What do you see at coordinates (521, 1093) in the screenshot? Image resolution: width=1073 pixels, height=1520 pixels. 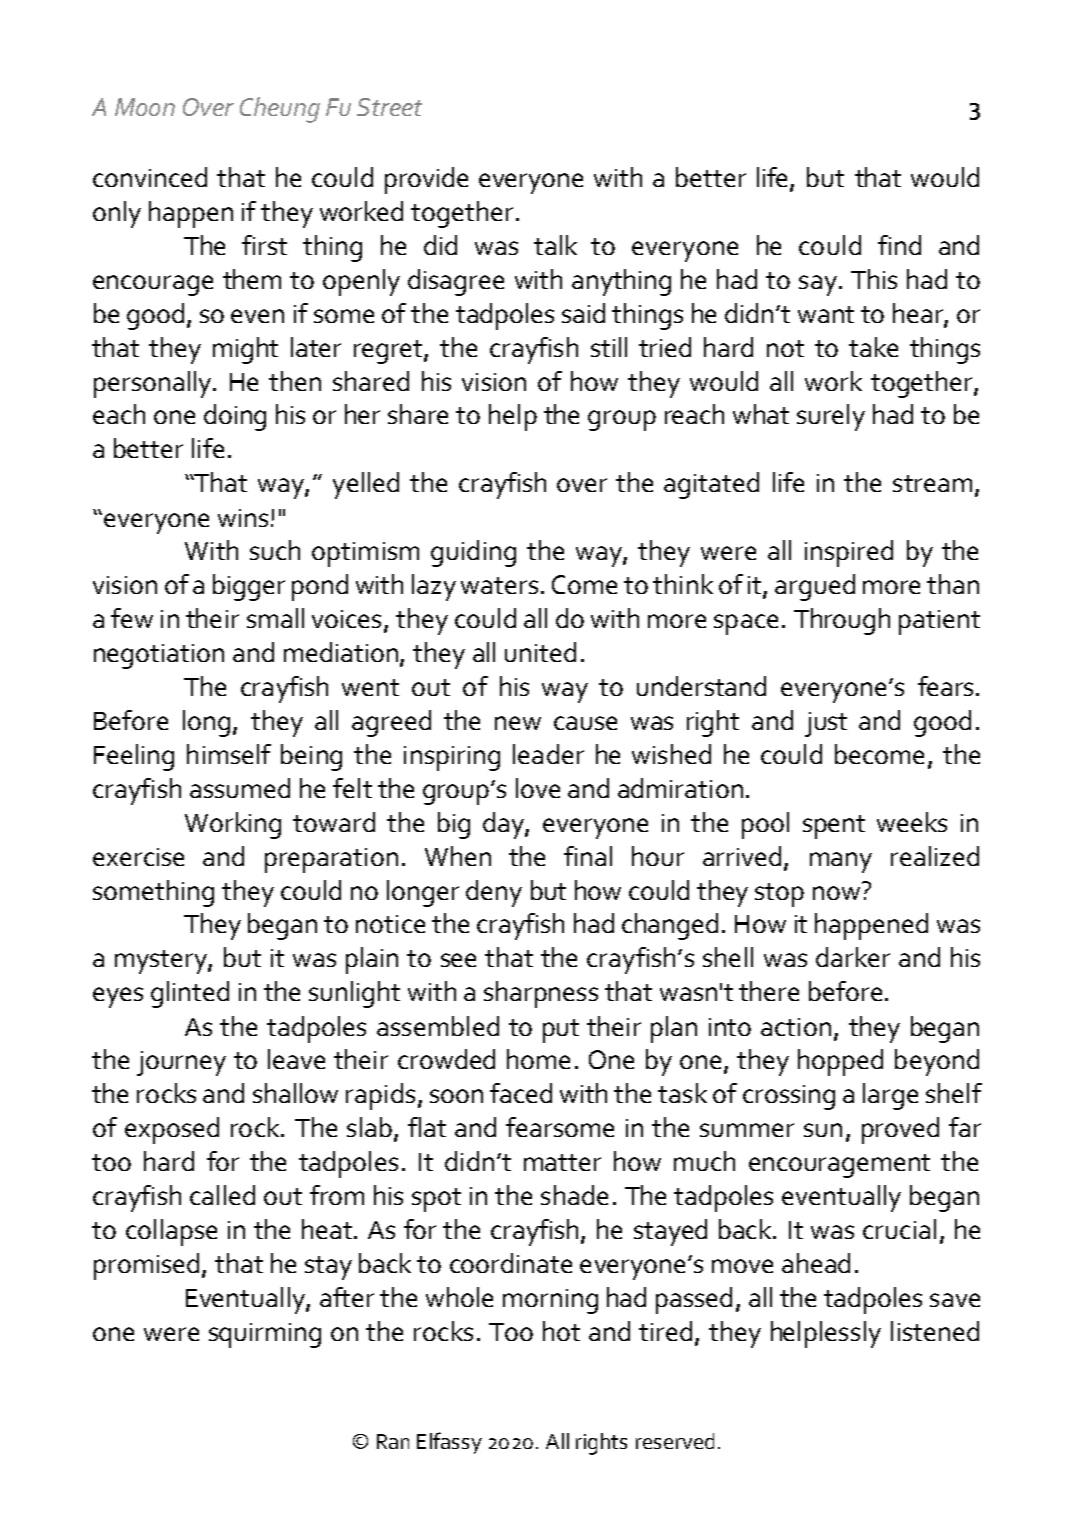 I see `faced` at bounding box center [521, 1093].
